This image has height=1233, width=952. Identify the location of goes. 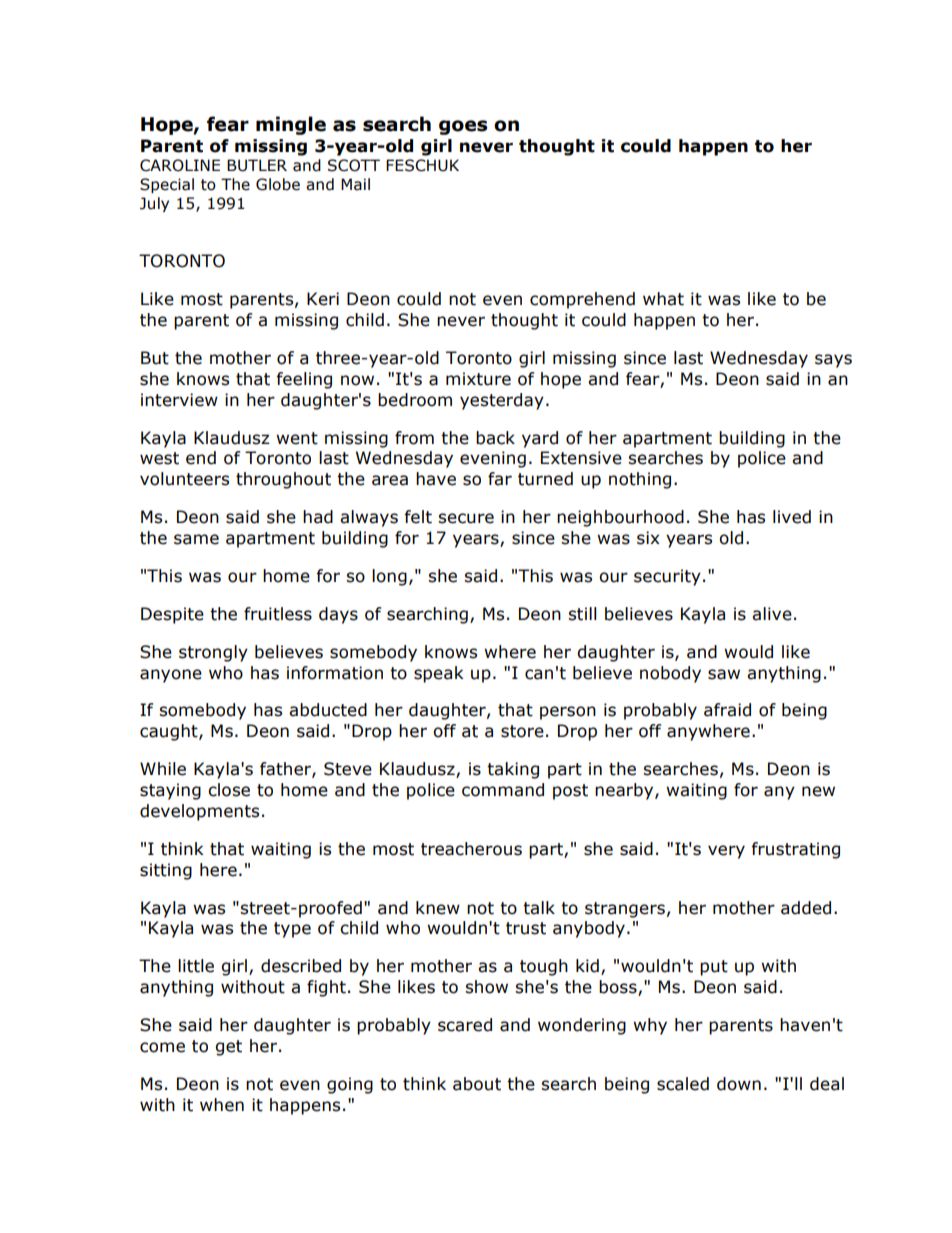
(463, 127).
